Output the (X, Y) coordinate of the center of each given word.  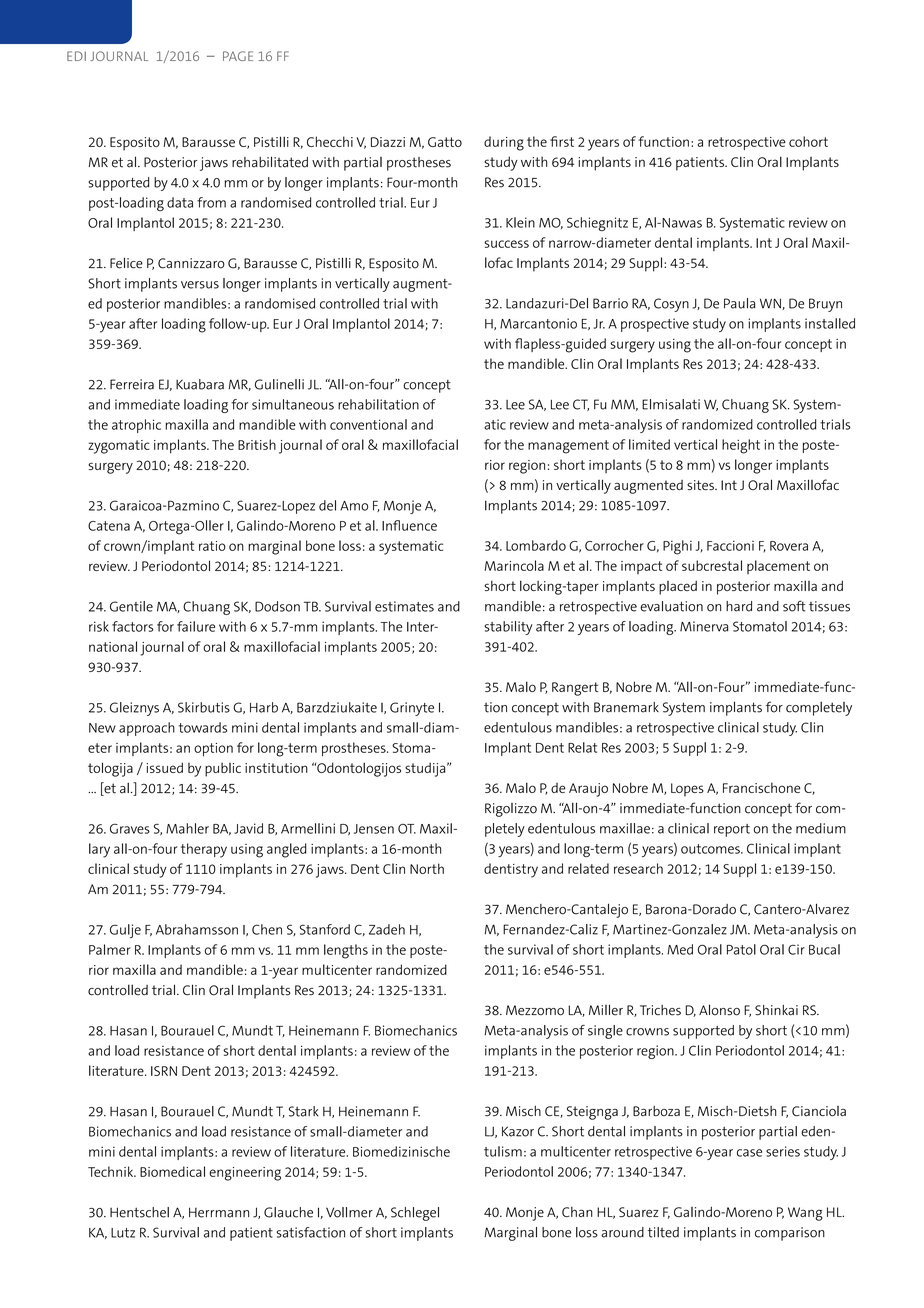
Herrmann (219, 1212)
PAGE (238, 56)
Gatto (445, 142)
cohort (808, 141)
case (749, 1153)
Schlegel (415, 1214)
